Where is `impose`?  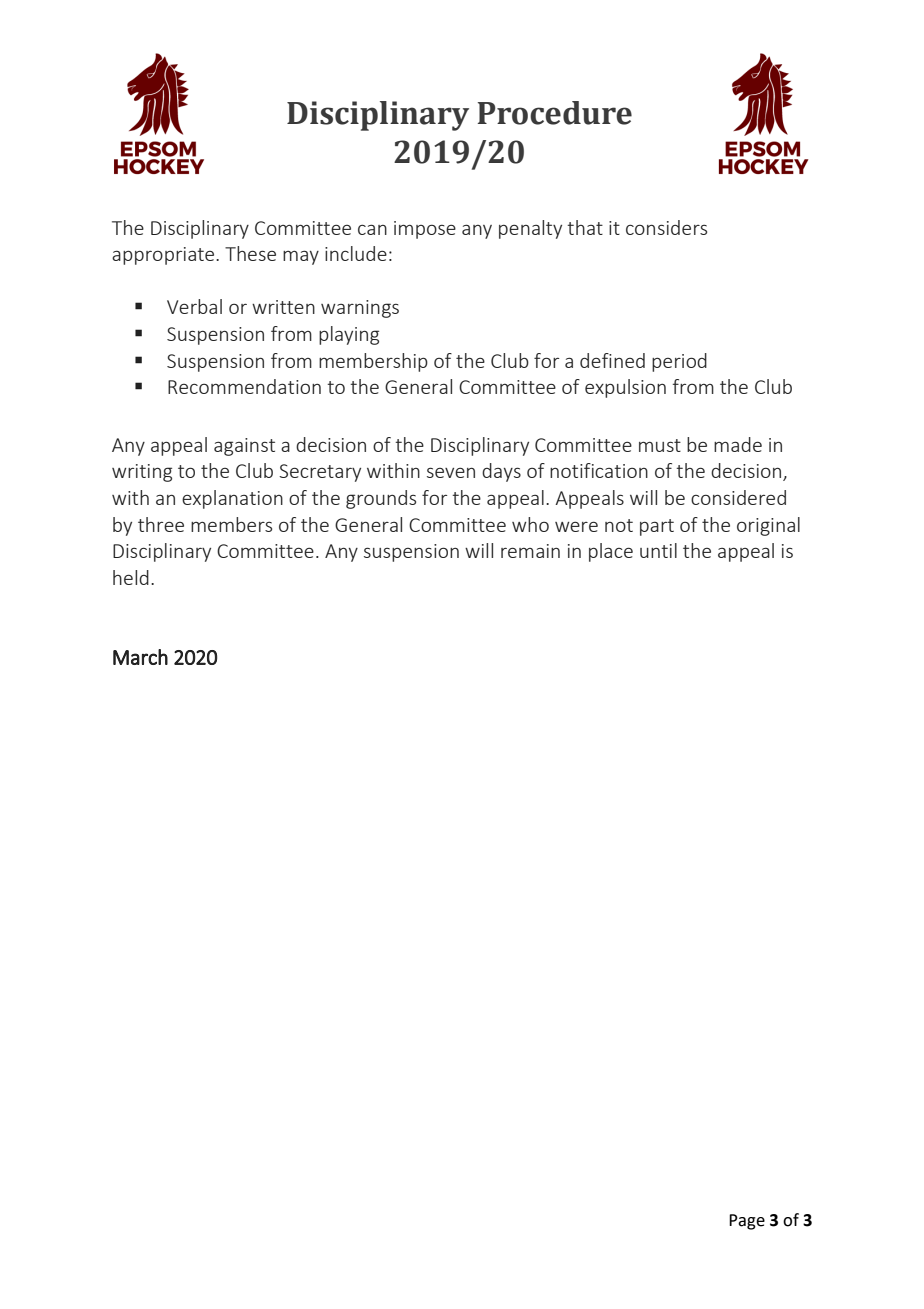 impose is located at coordinates (425, 230).
